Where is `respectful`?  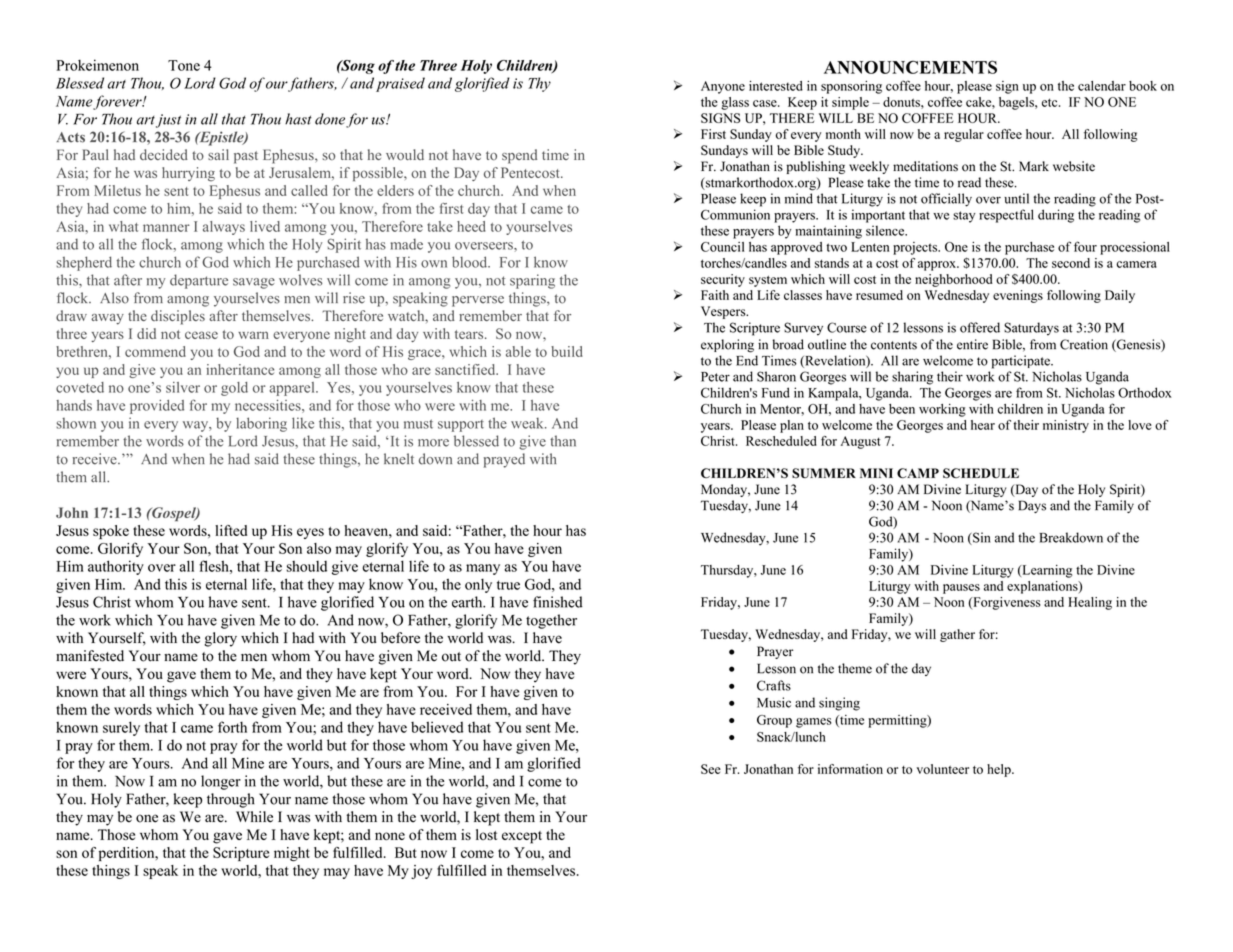 respectful is located at coordinates (1006, 216).
